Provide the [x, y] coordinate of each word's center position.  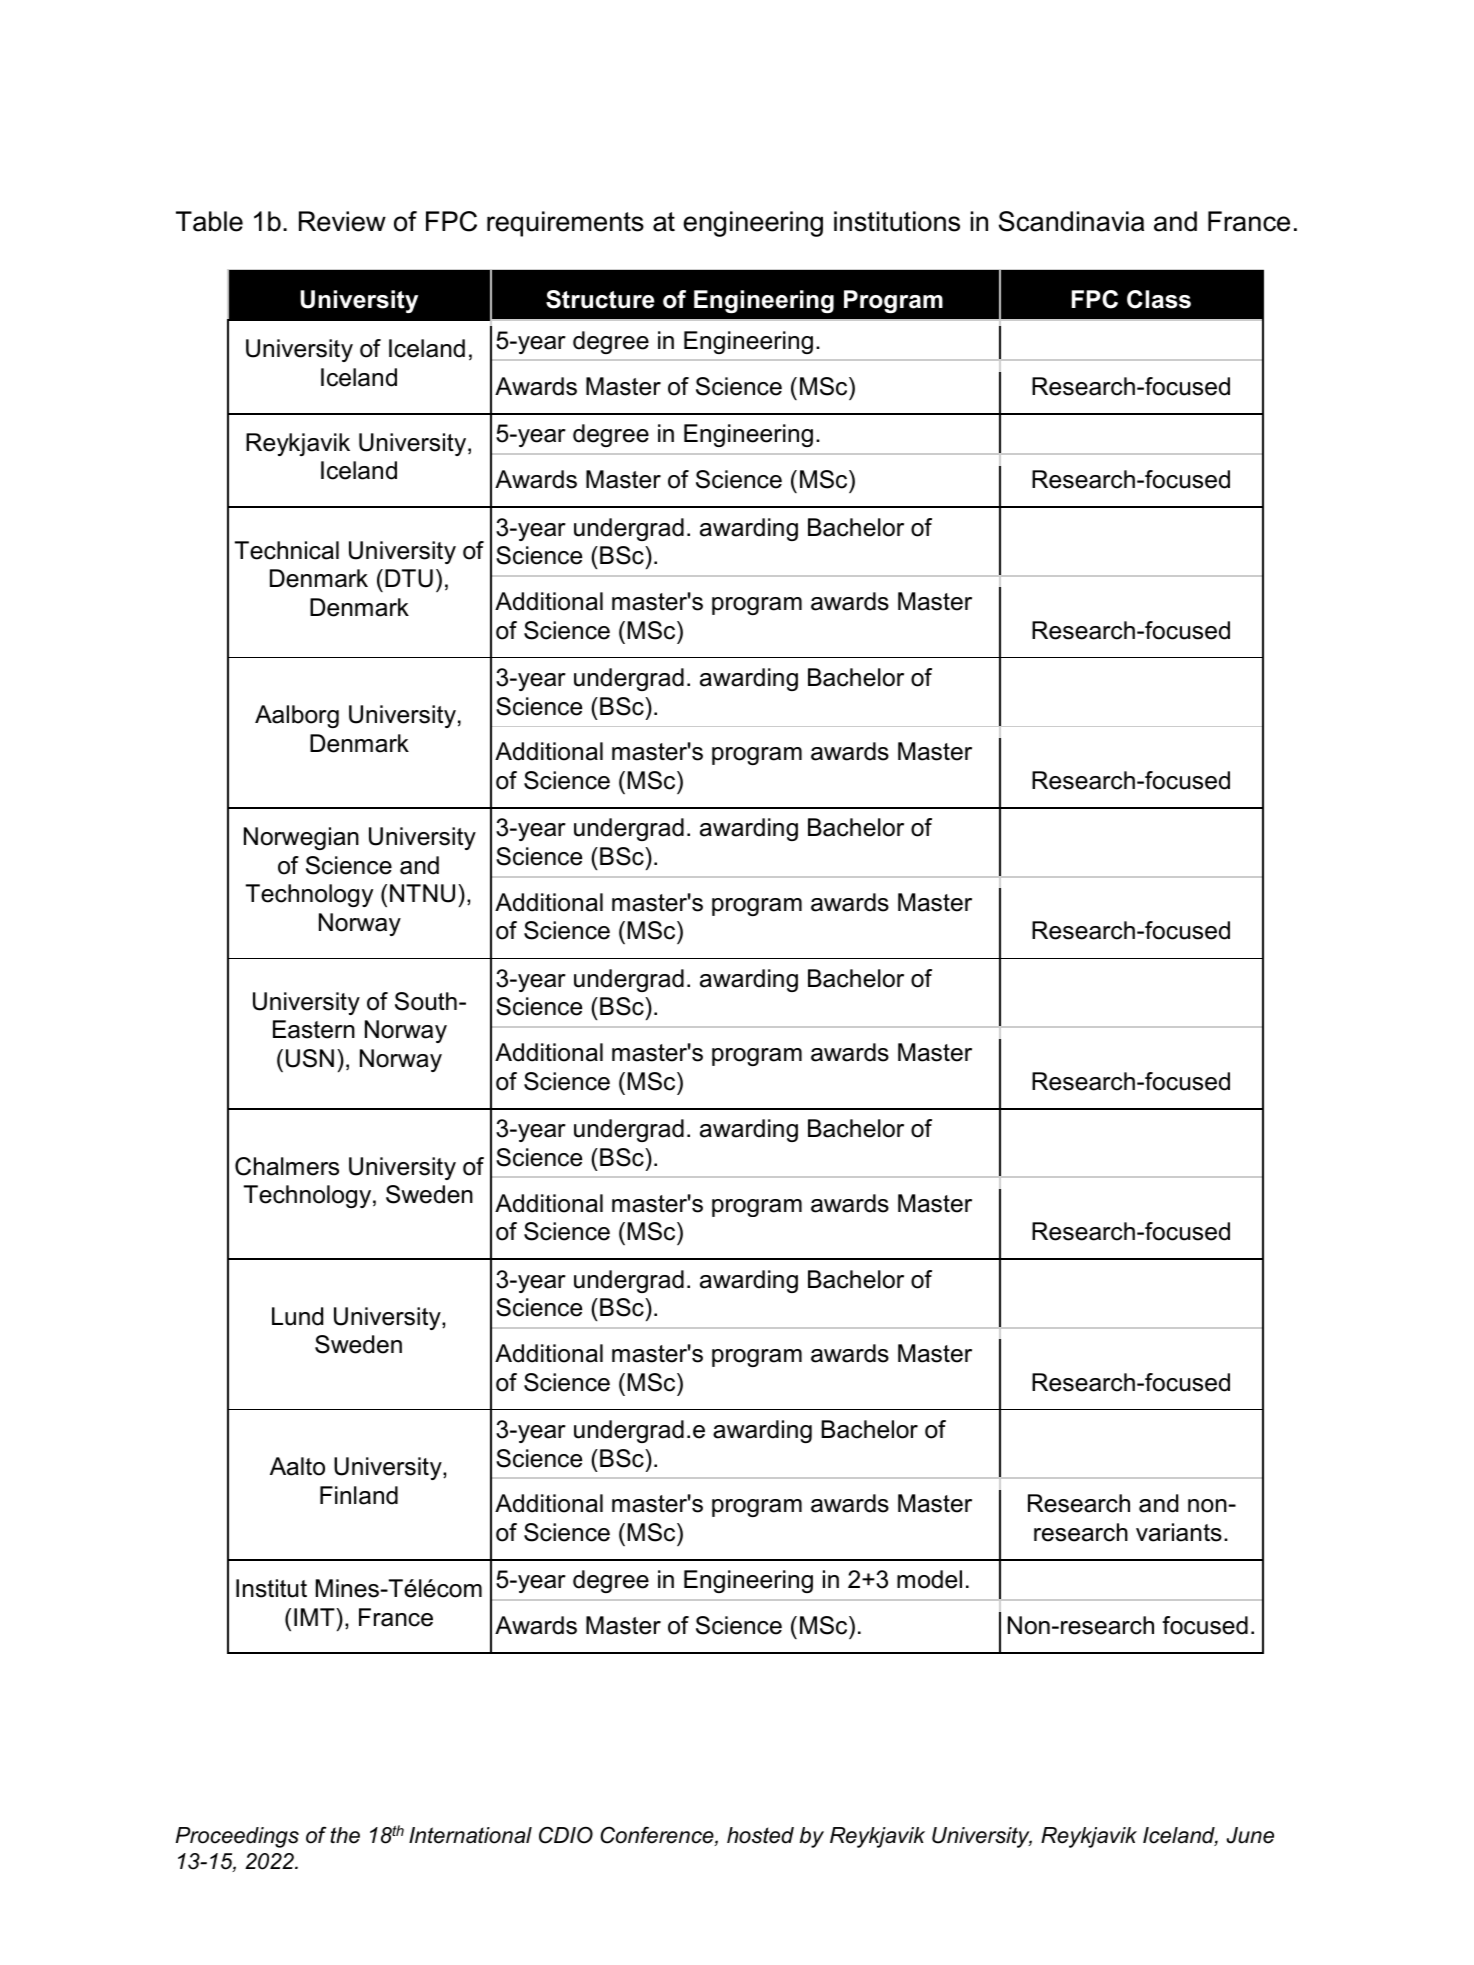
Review [342, 221]
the [345, 1835]
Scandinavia [1071, 221]
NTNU [422, 893]
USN [310, 1058]
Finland [359, 1495]
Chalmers [287, 1166]
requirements [565, 224]
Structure [600, 299]
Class [1159, 299]
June [1250, 1835]
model [929, 1579]
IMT [315, 1617]
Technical [287, 550]
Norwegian [301, 838]
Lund [297, 1316]
